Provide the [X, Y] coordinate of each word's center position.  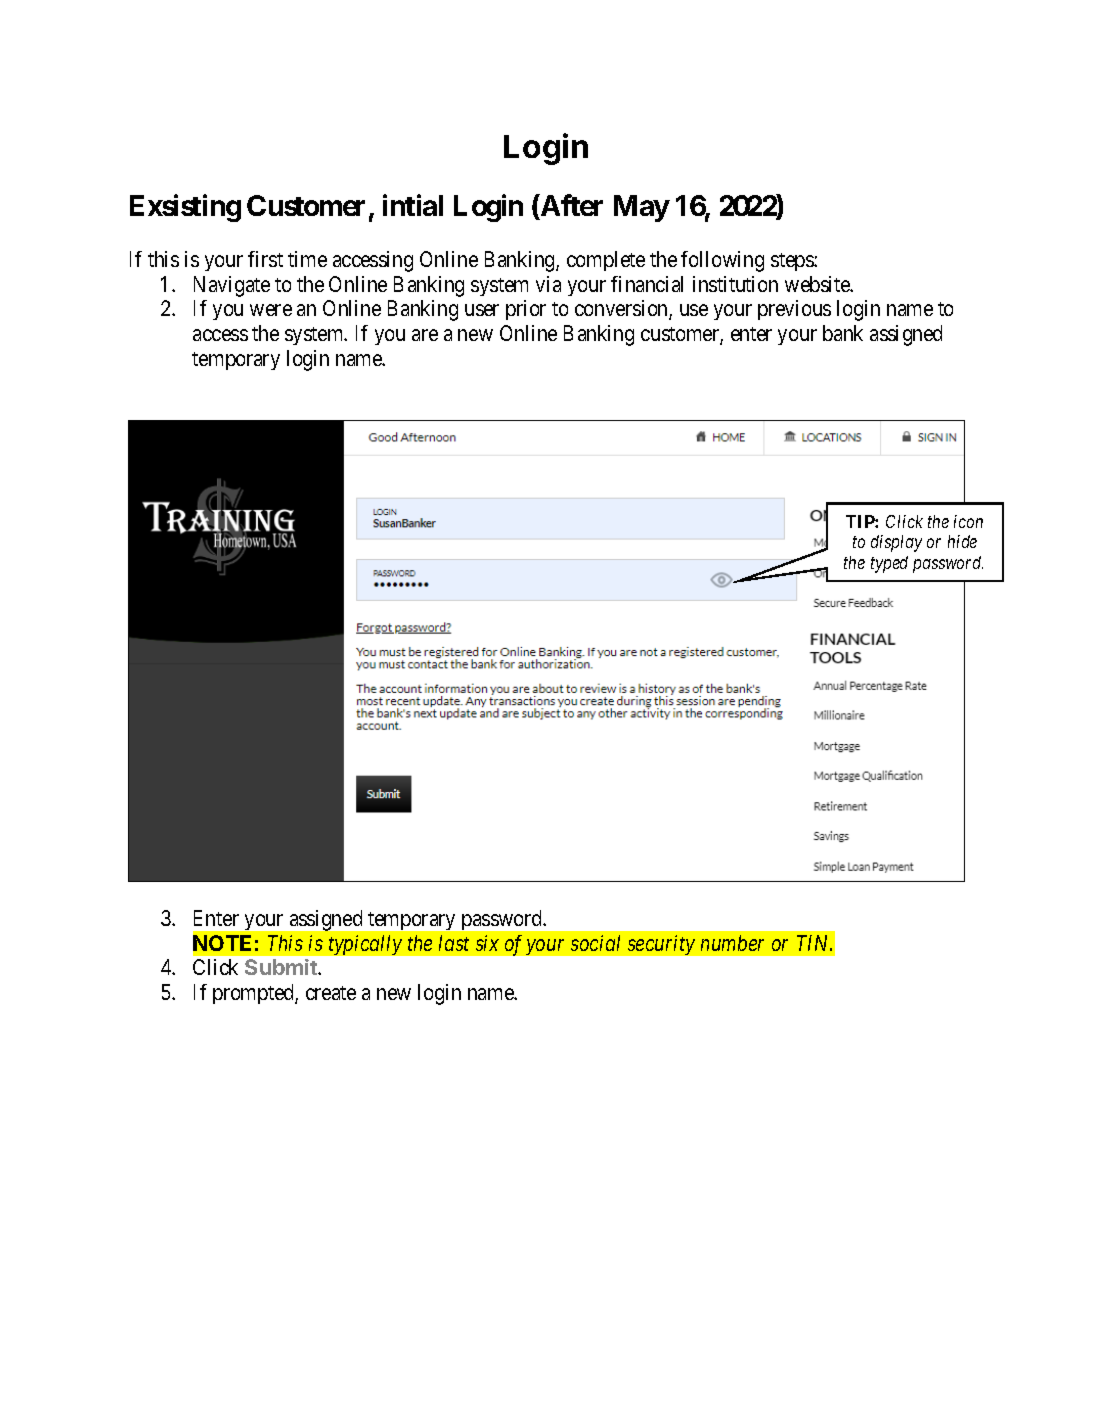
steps [793, 262]
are [425, 335]
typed [889, 564]
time [307, 259]
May [642, 208]
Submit [282, 967]
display [896, 543]
